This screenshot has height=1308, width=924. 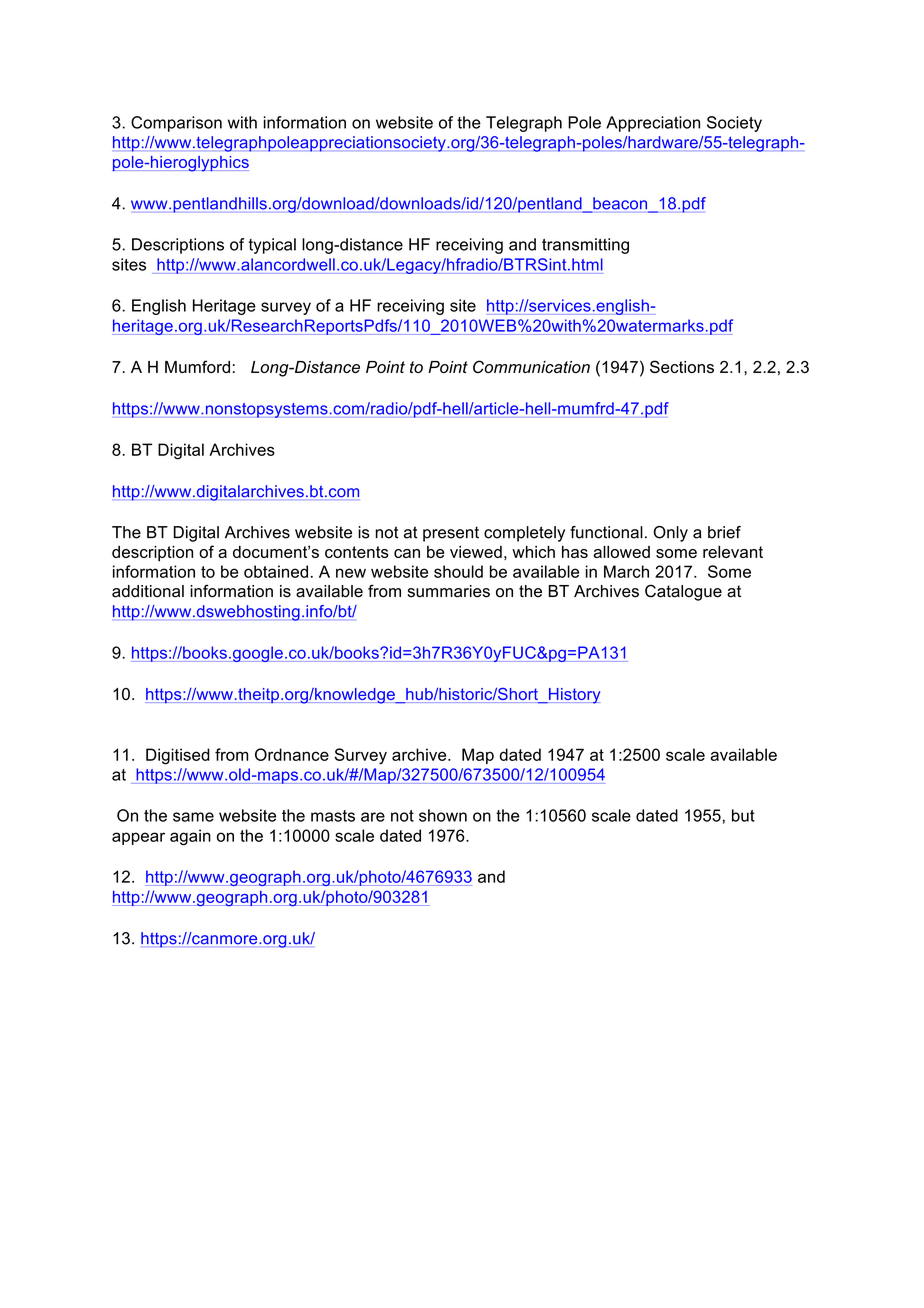 I want to click on transmitting, so click(x=585, y=246).
